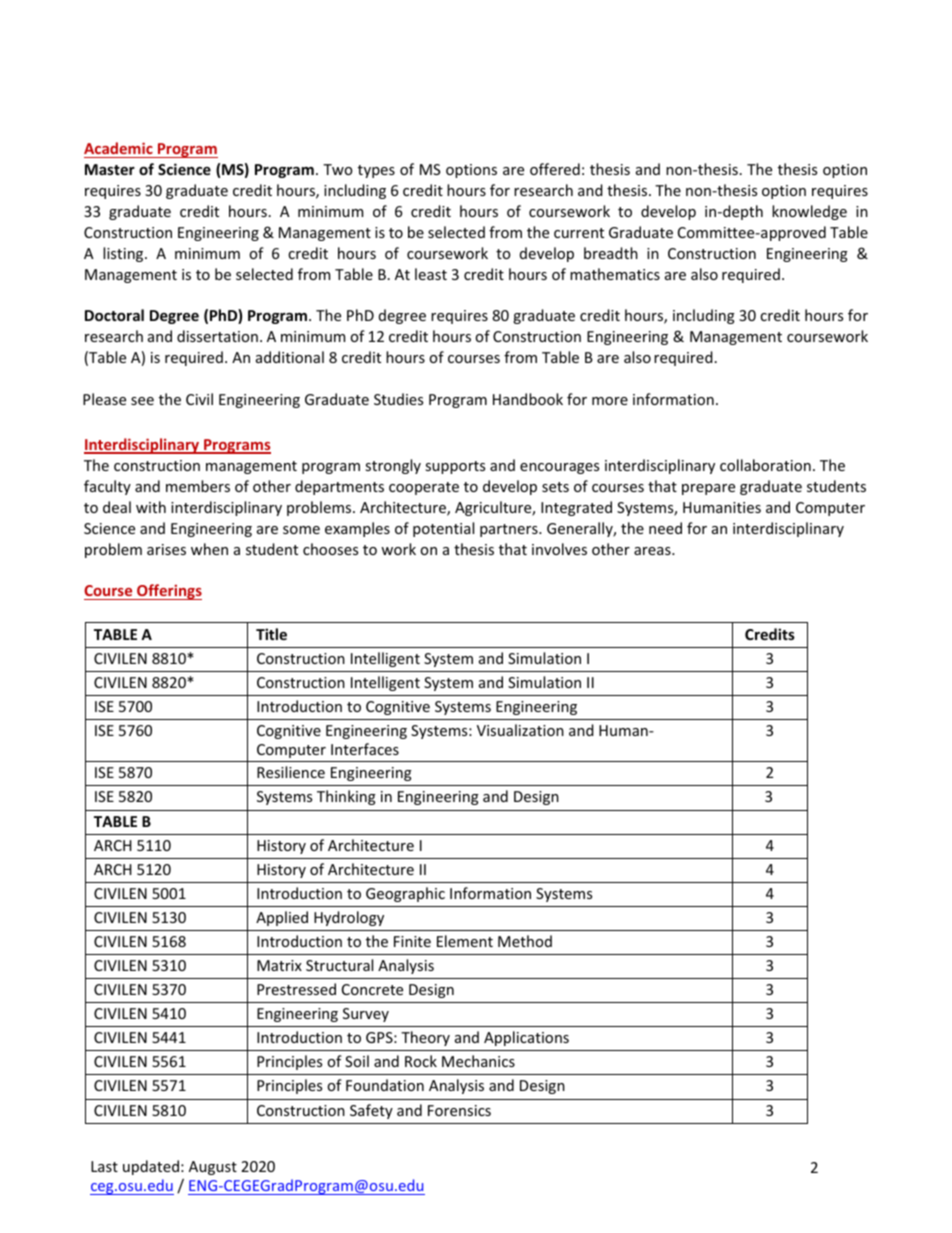 This screenshot has height=1233, width=952. Describe the element at coordinates (291, 772) in the screenshot. I see `Resilience` at that location.
